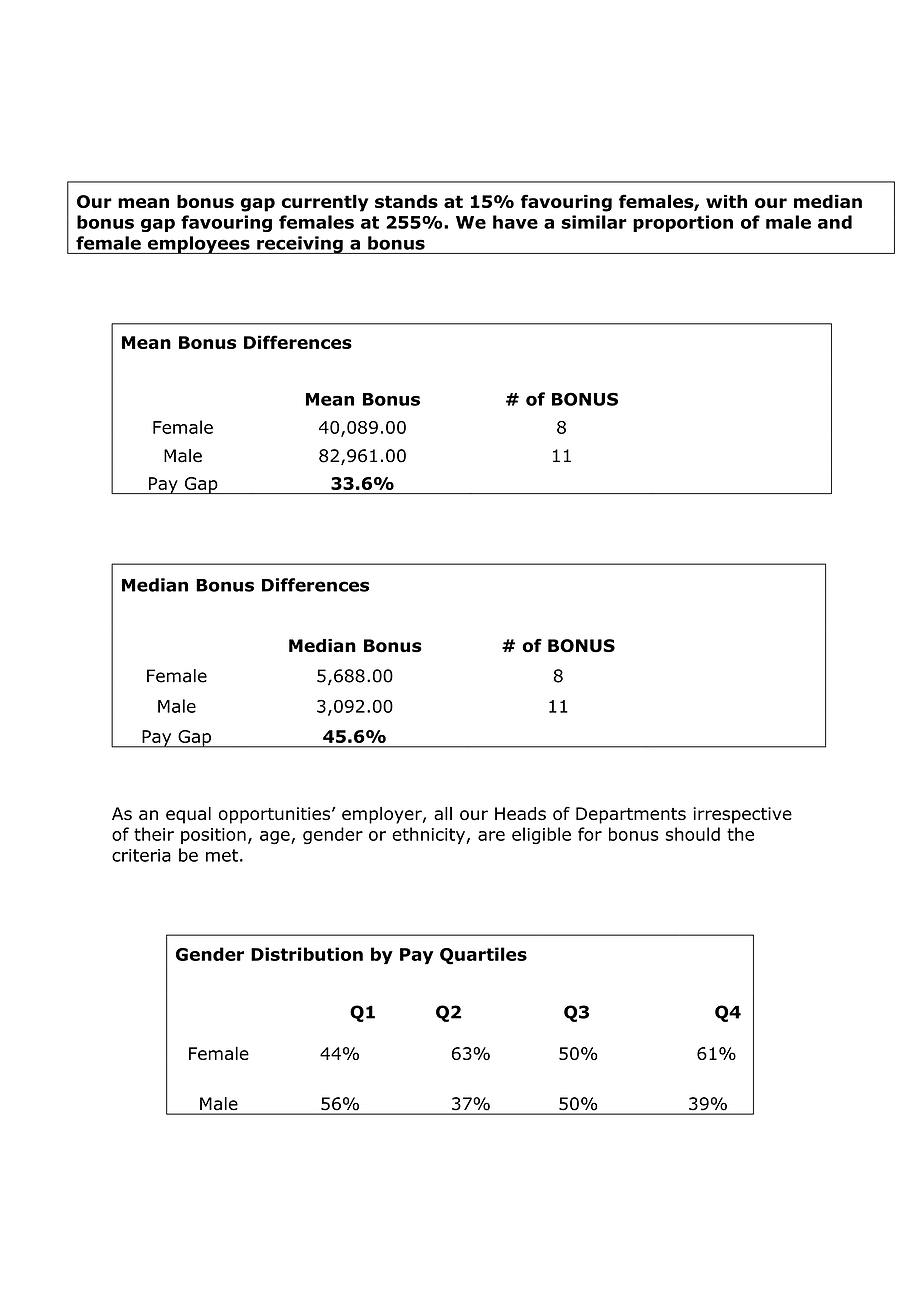 This screenshot has width=924, height=1308. I want to click on proportion, so click(683, 223).
